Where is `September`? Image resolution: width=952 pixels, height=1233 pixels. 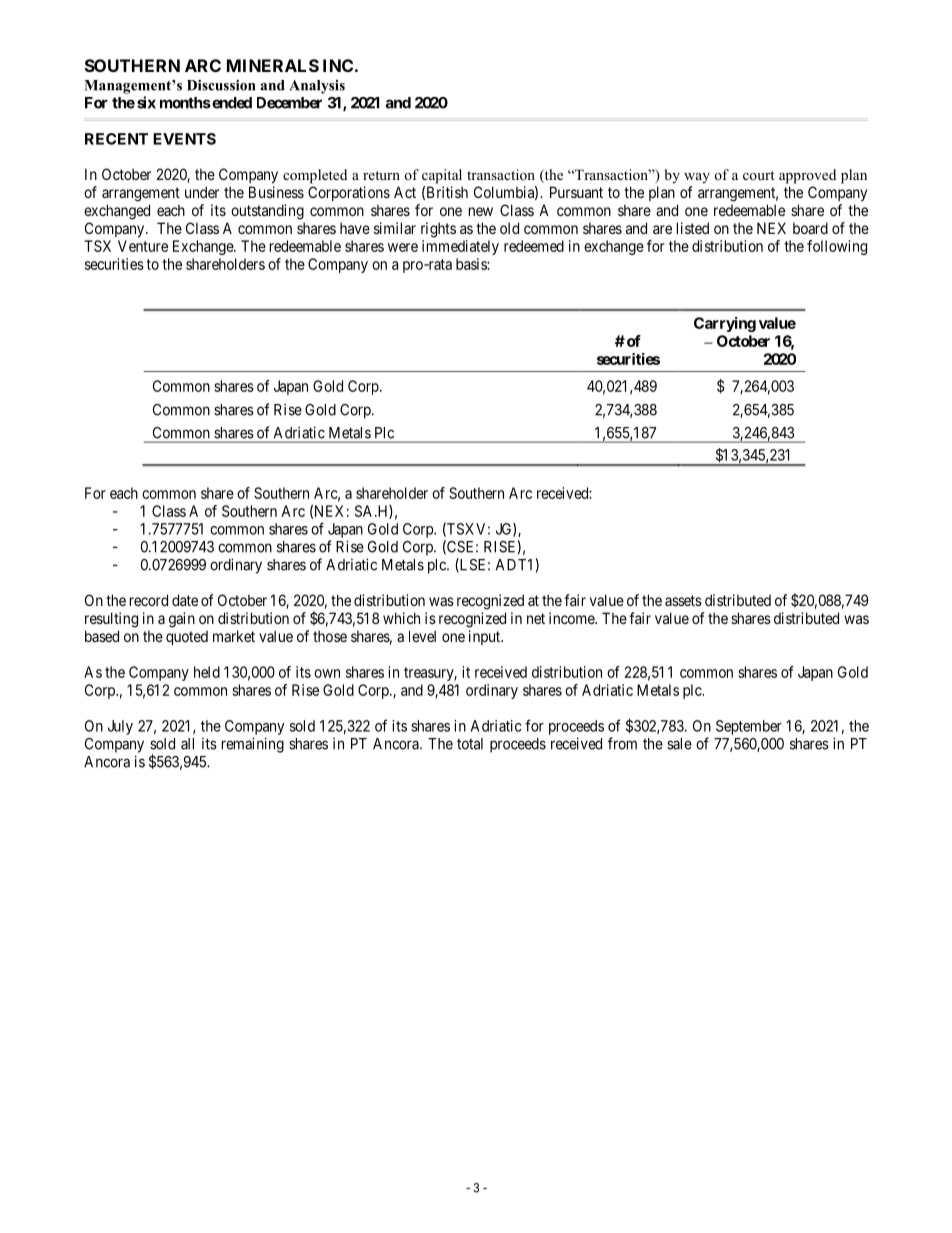
September is located at coordinates (749, 727).
